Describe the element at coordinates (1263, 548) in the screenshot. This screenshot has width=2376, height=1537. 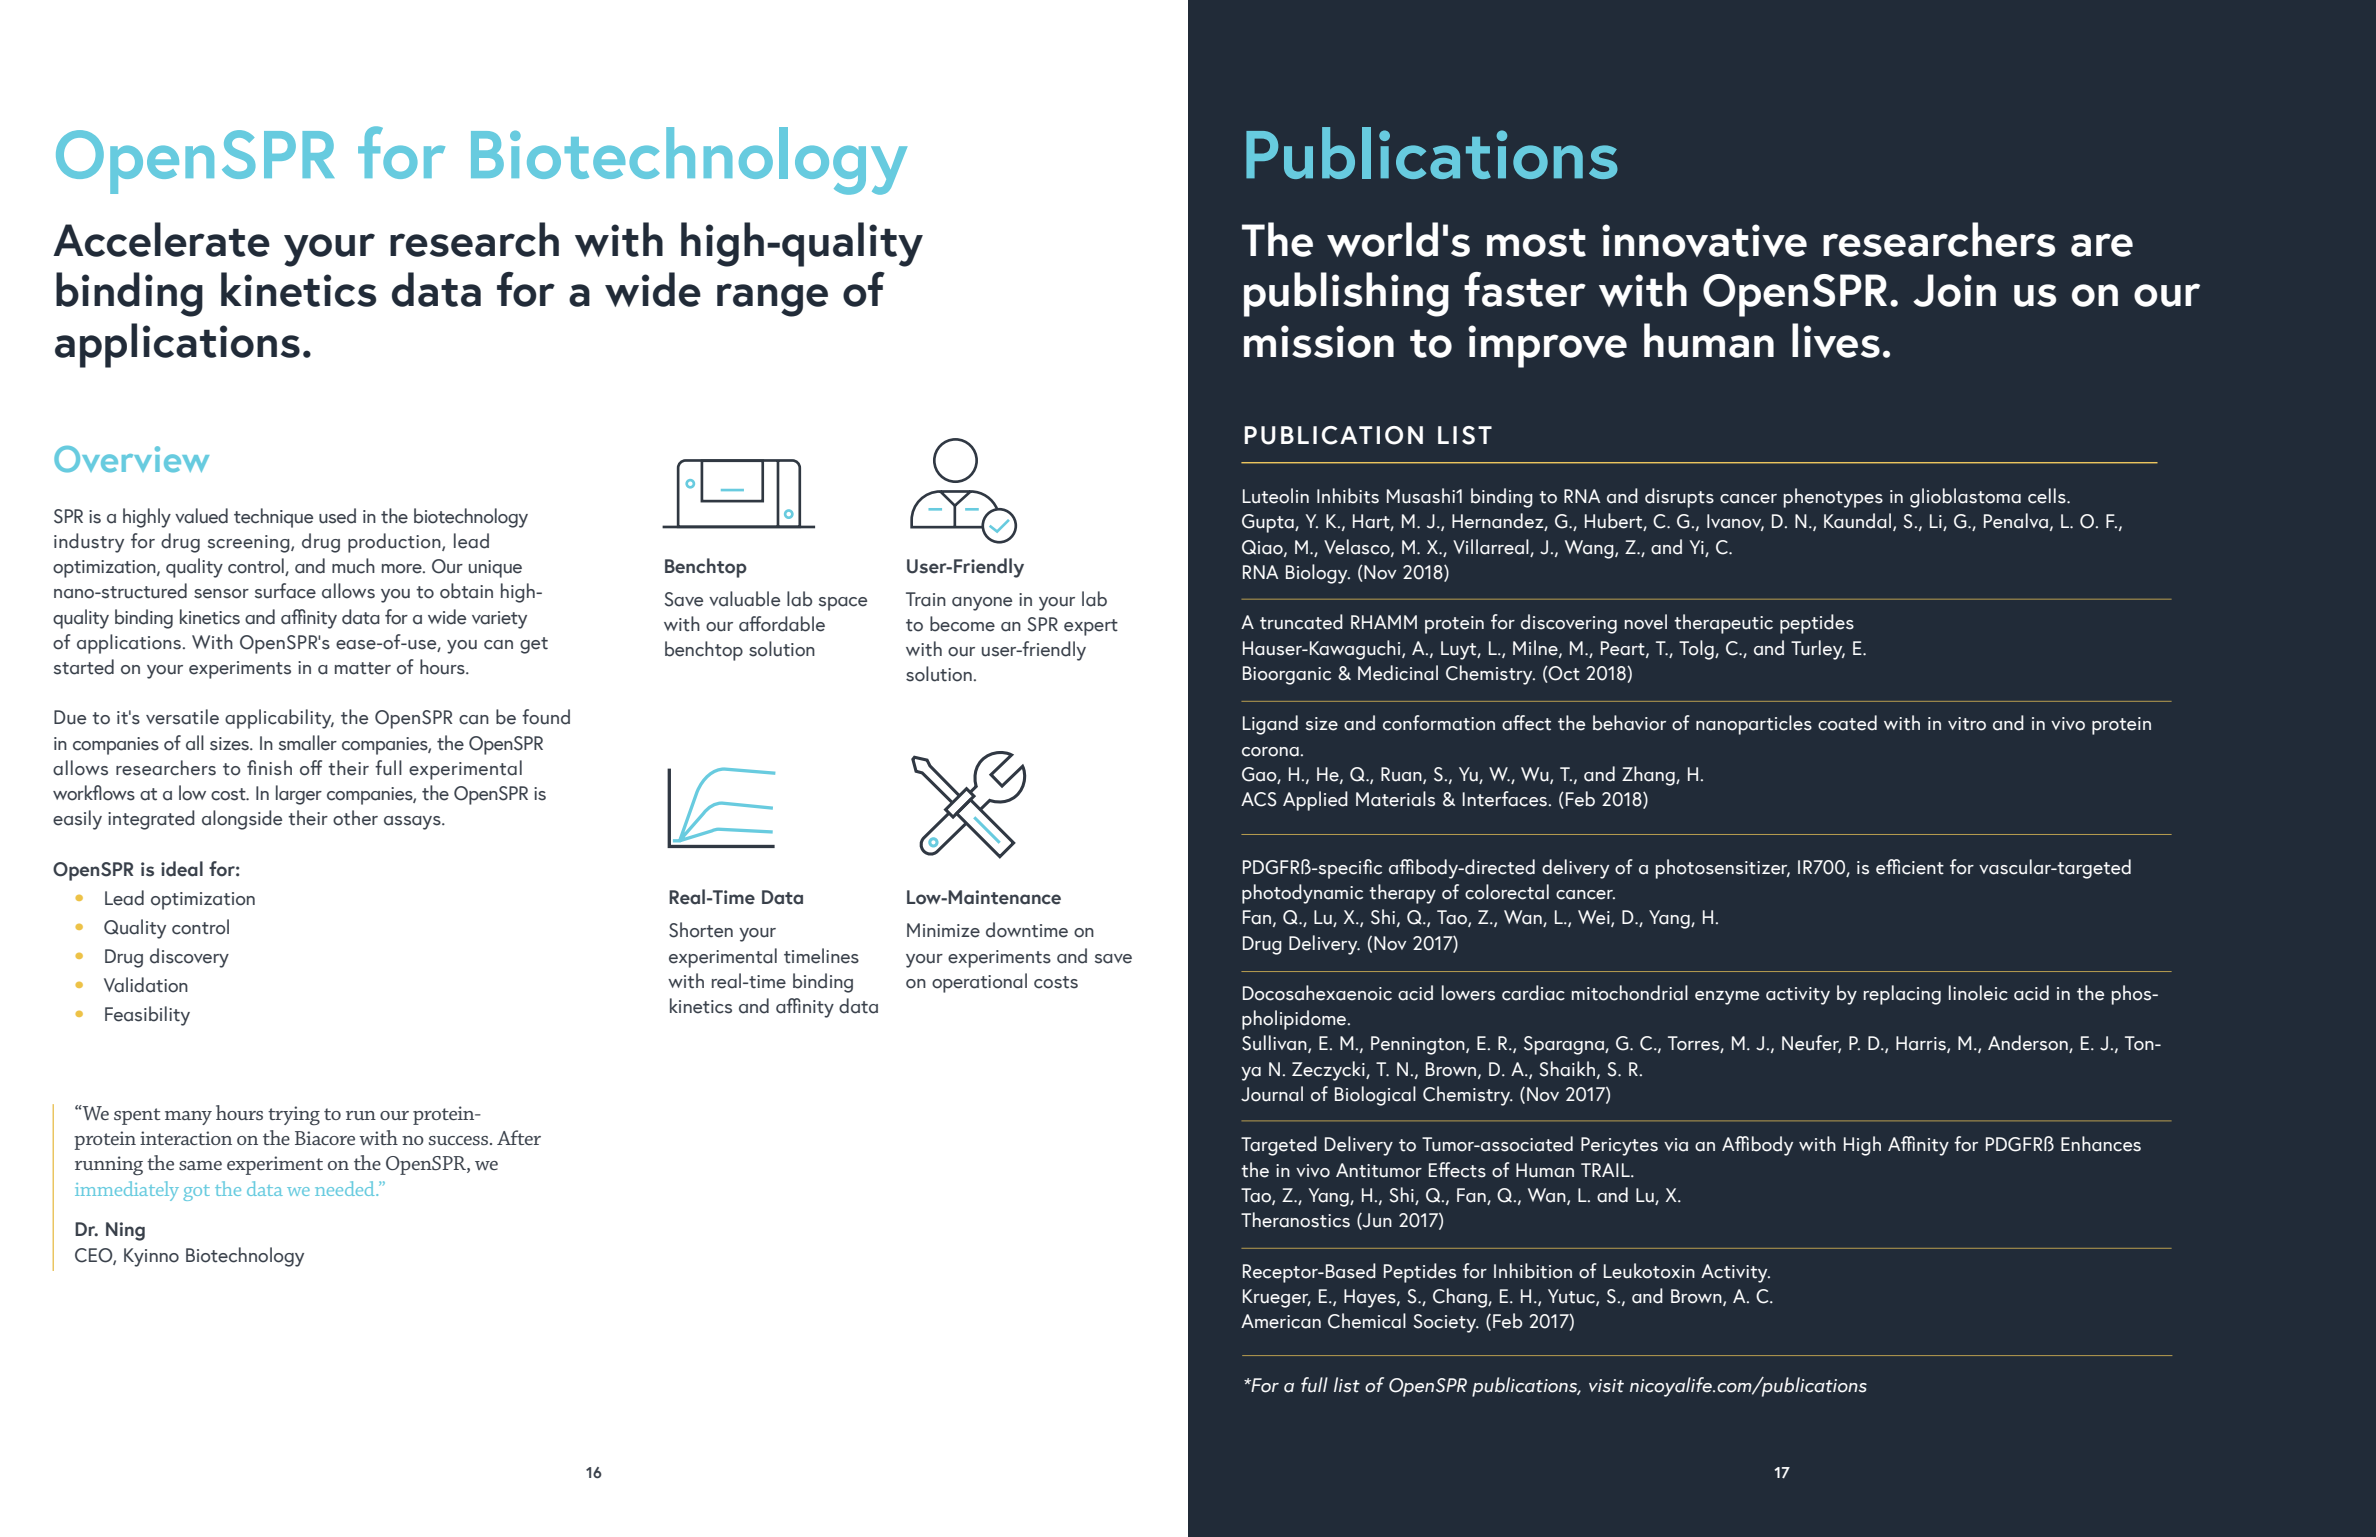
I see `Qiao` at that location.
